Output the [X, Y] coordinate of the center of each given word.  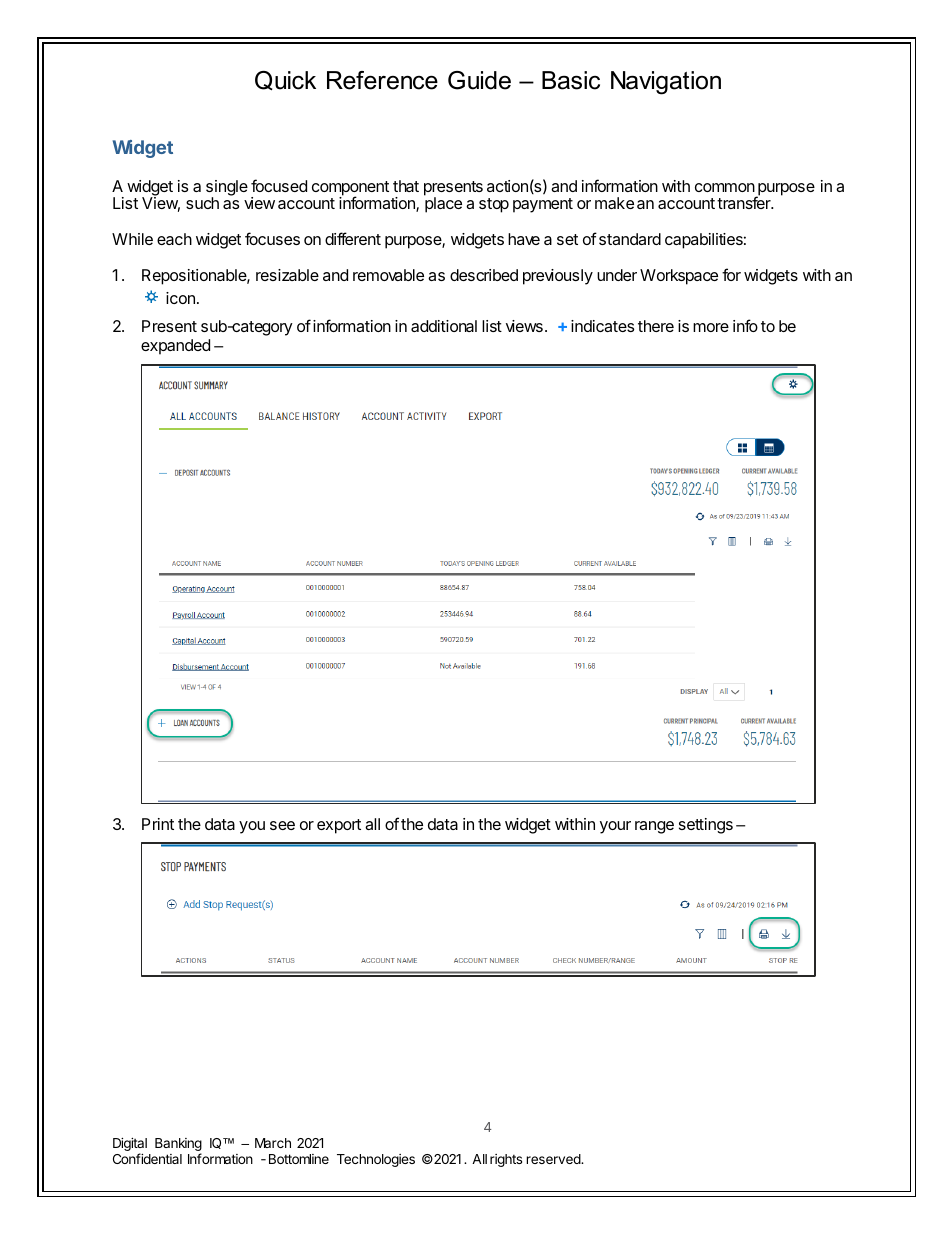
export [339, 826]
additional [444, 326]
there [656, 326]
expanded [175, 347]
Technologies [376, 1160]
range [654, 827]
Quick [285, 81]
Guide [479, 80]
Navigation [666, 83]
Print [158, 824]
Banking [178, 1146]
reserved [554, 1159]
